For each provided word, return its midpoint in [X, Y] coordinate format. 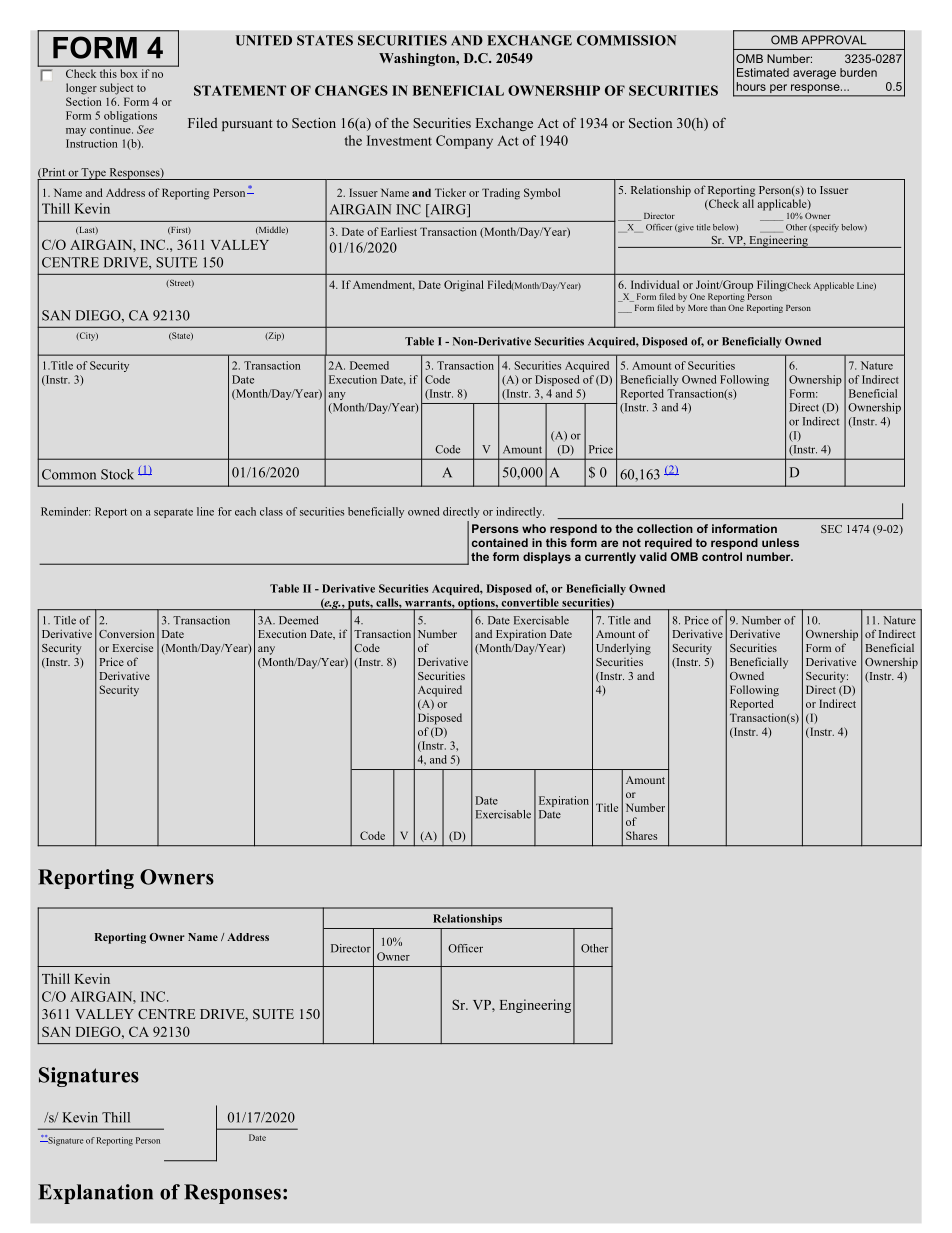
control [722, 556]
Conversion [126, 634]
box [129, 73]
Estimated [763, 72]
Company [464, 142]
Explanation [95, 1194]
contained [500, 542]
